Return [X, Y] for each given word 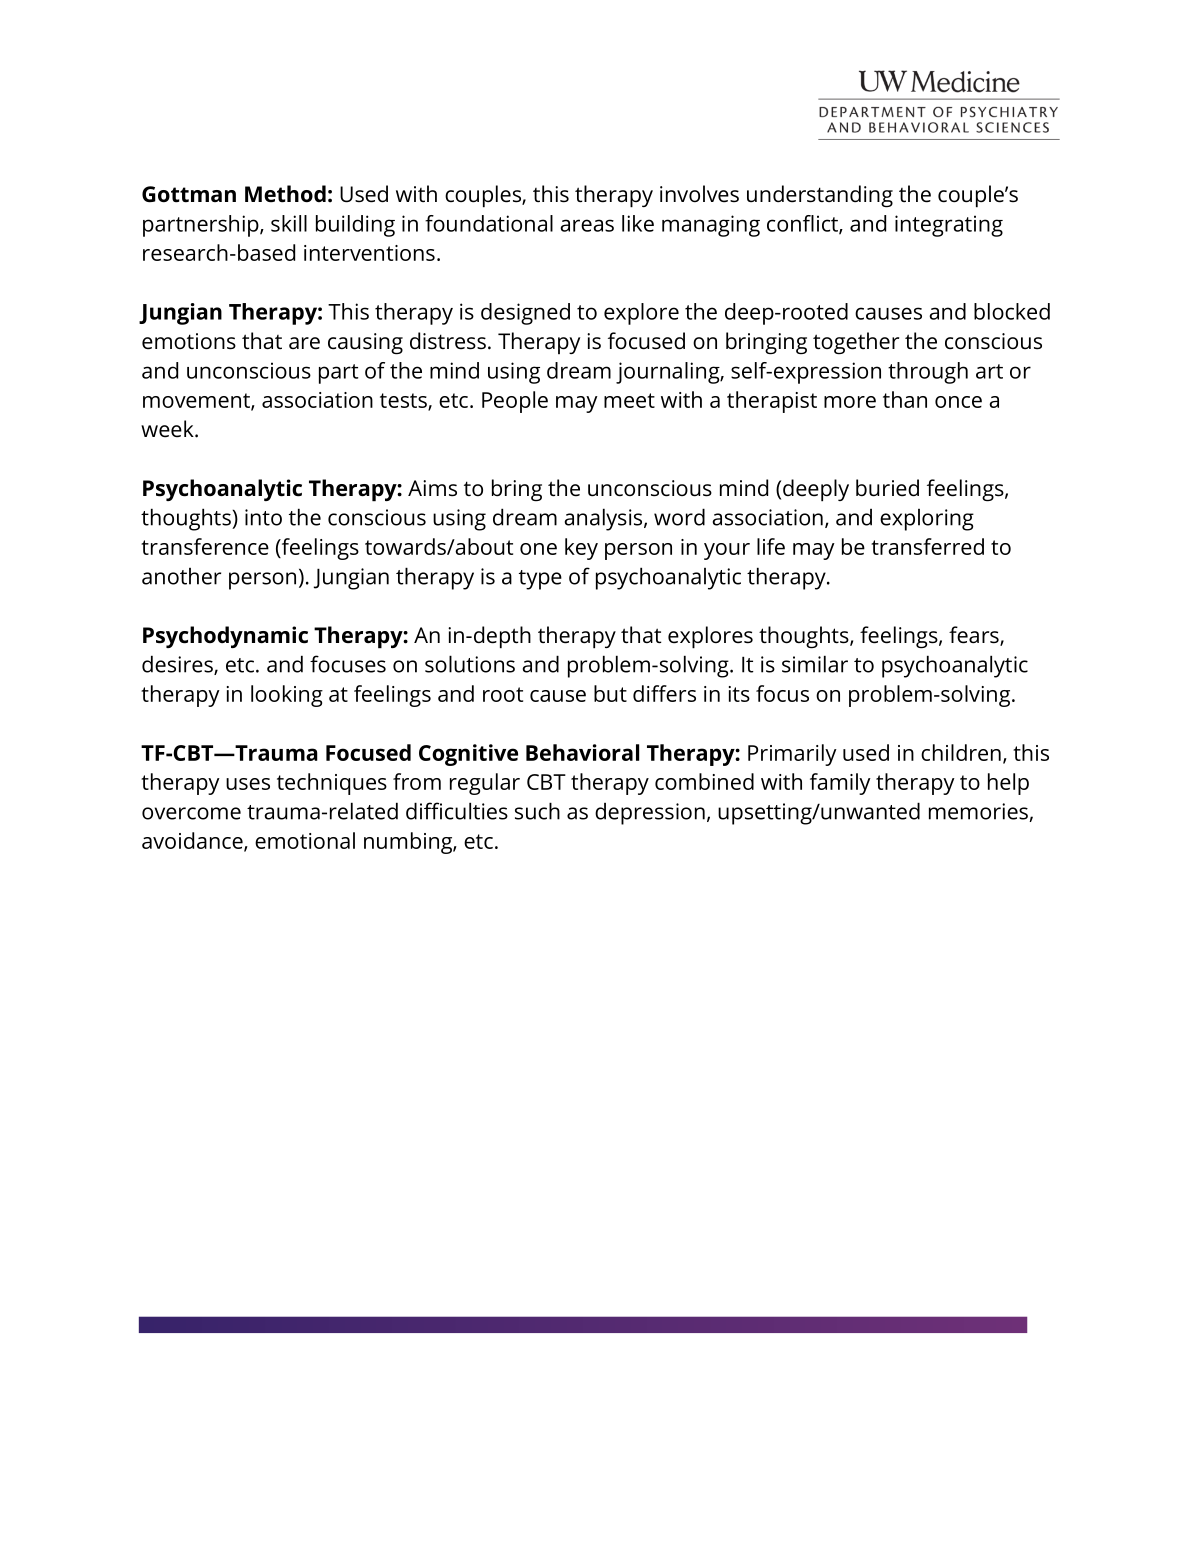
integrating [949, 226]
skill [289, 223]
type [540, 580]
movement [197, 402]
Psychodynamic [225, 637]
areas [587, 225]
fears [975, 636]
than [905, 399]
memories [979, 812]
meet [629, 400]
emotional [305, 840]
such [537, 811]
